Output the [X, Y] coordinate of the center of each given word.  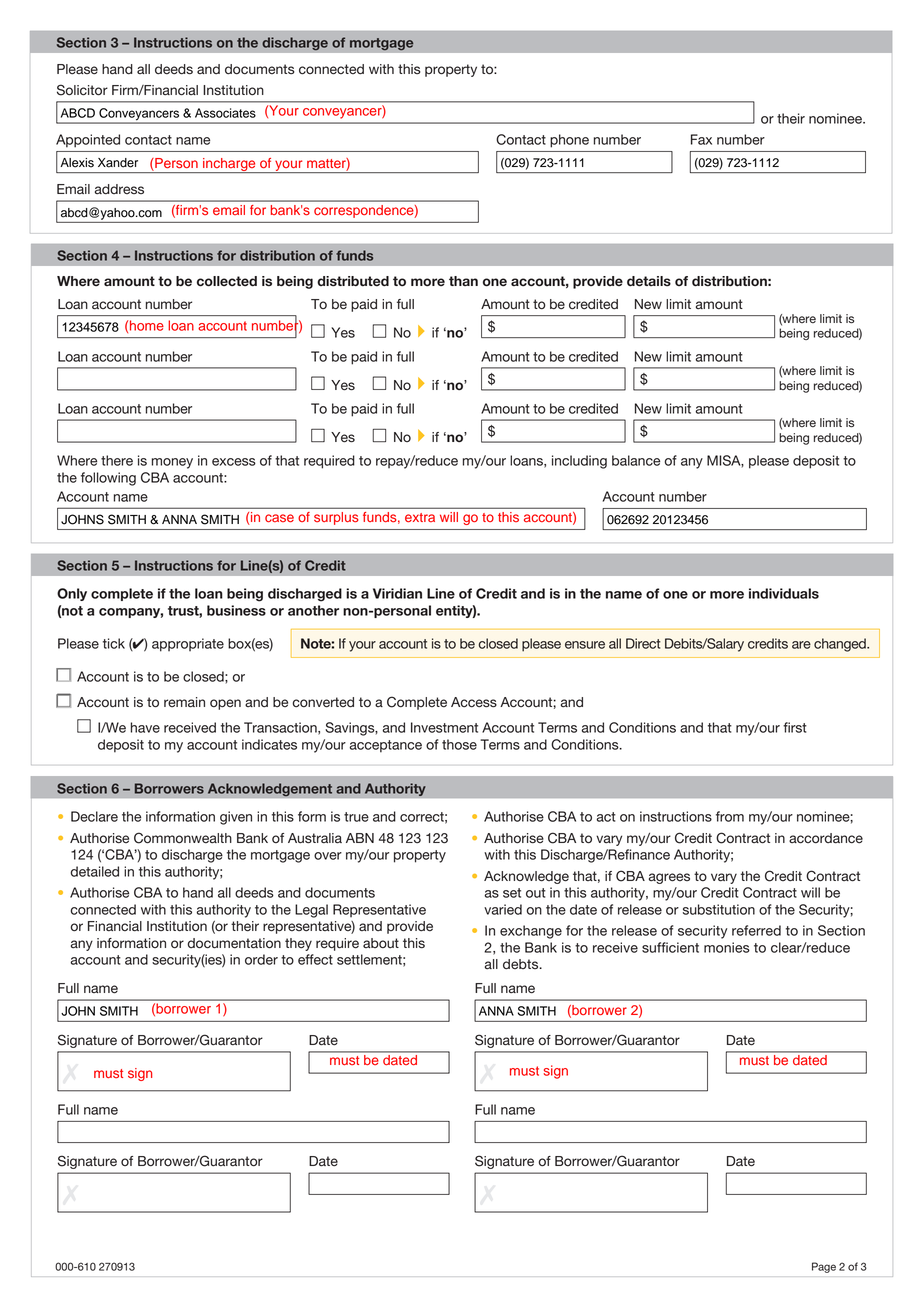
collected [227, 281]
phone [569, 141]
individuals [784, 593]
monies [727, 947]
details [649, 281]
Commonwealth [183, 838]
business [236, 610]
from [730, 816]
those [459, 744]
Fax [701, 139]
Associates [225, 113]
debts [522, 964]
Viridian [397, 593]
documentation [234, 943]
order [261, 959]
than [463, 281]
